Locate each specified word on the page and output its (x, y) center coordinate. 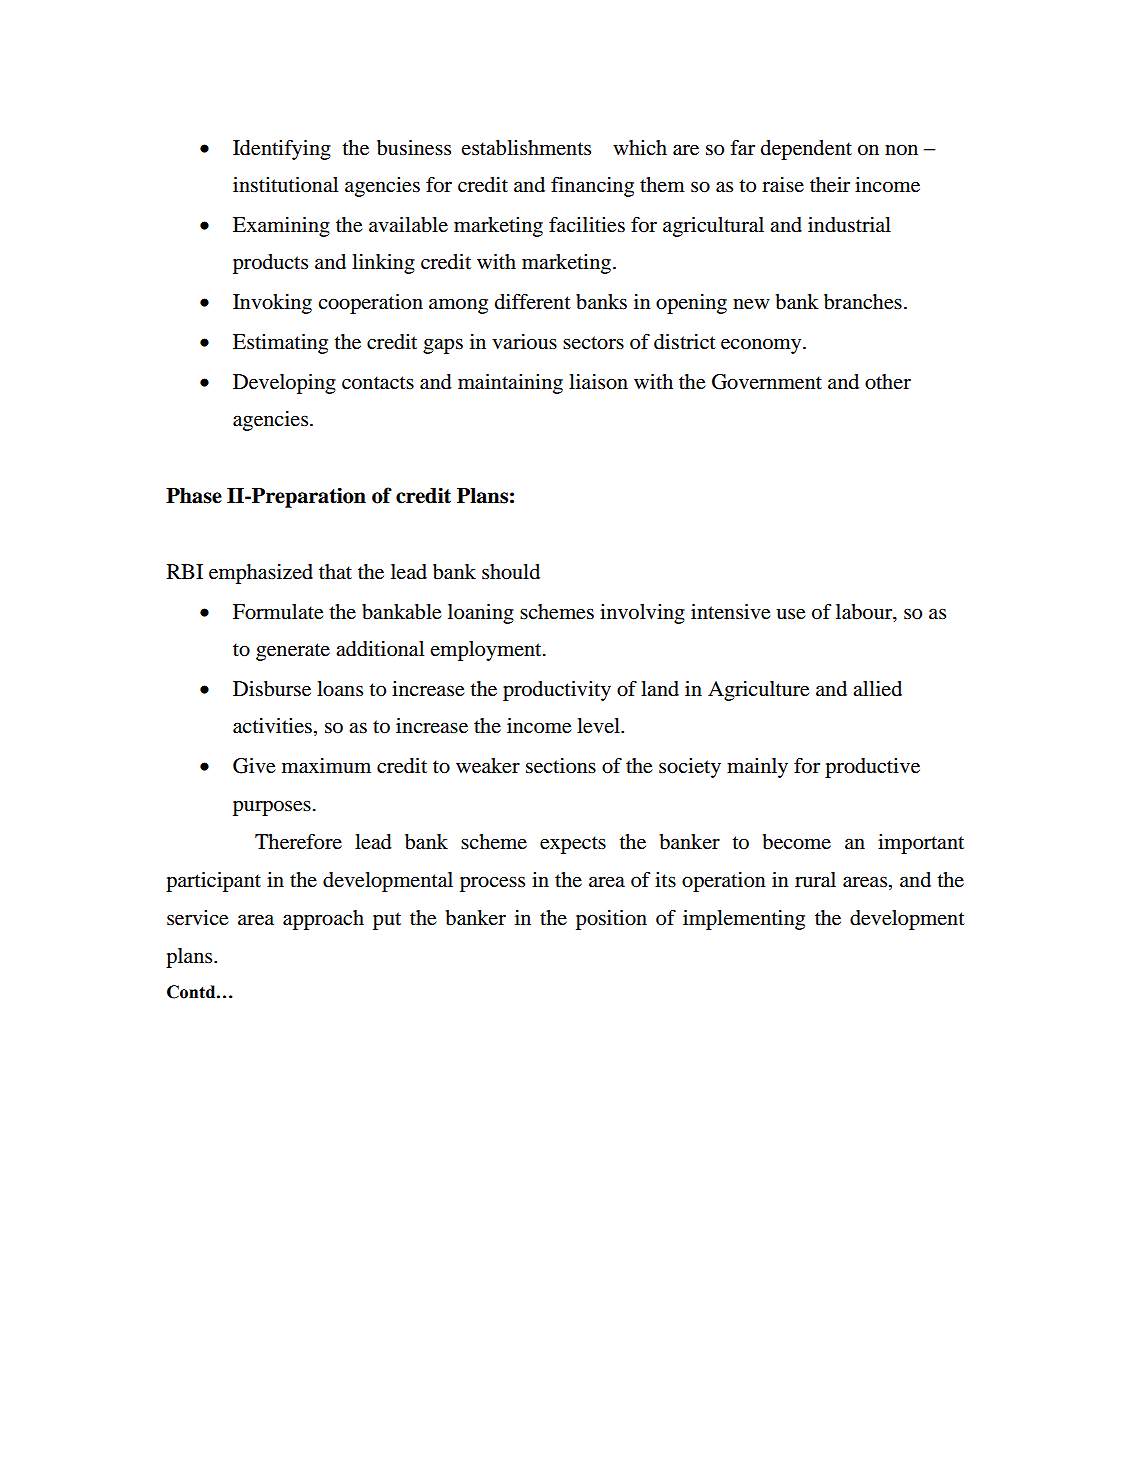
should (511, 572)
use (790, 614)
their (830, 185)
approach (323, 920)
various (524, 342)
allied (877, 688)
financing (592, 187)
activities (272, 726)
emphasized (261, 574)
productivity (557, 691)
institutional (285, 185)
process (492, 884)
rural (815, 880)
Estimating (280, 344)
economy (762, 346)
